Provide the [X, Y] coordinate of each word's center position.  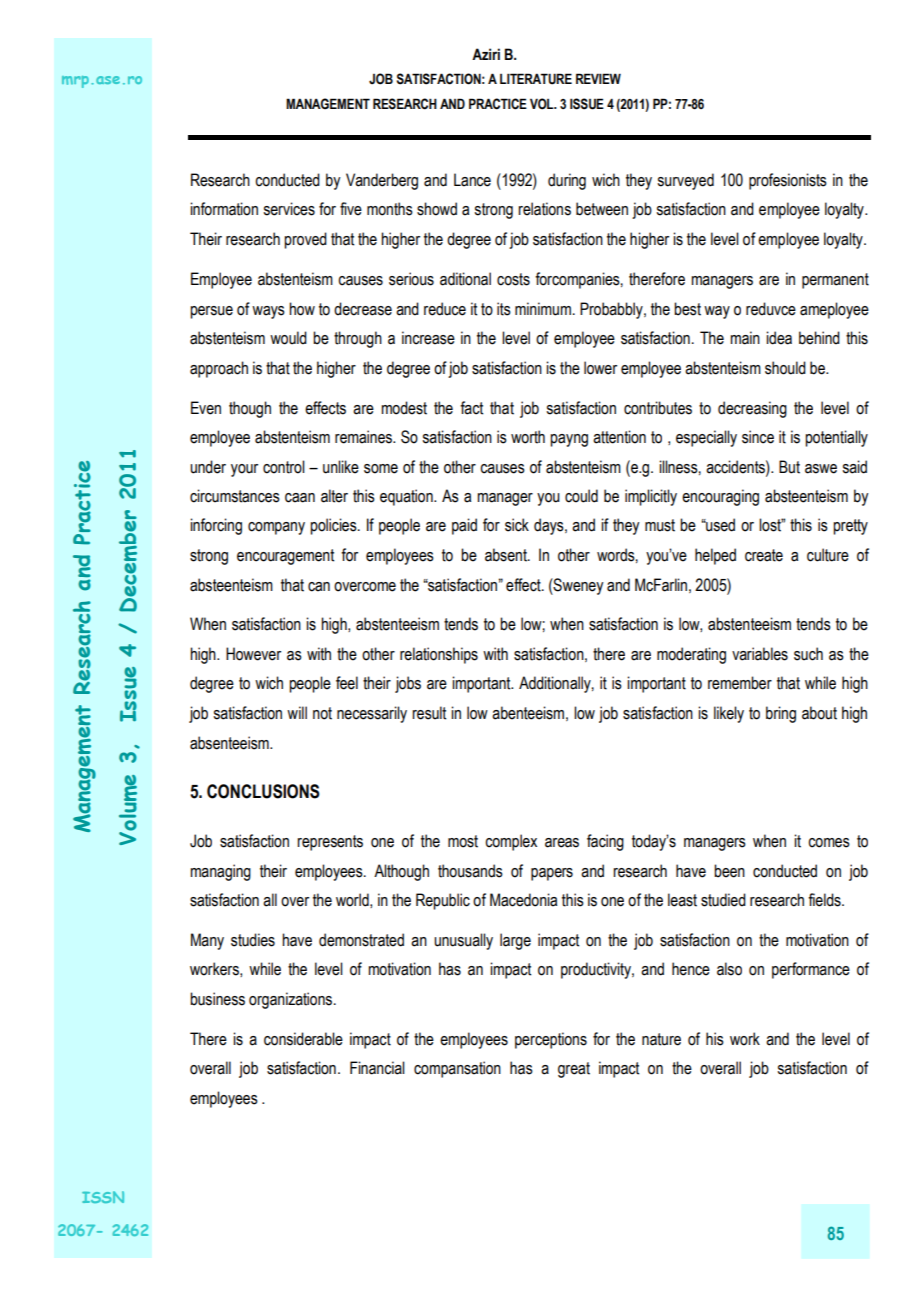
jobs [408, 684]
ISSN [103, 1197]
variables [760, 654]
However [253, 654]
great [574, 1070]
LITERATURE [536, 79]
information [224, 209]
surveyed [685, 181]
